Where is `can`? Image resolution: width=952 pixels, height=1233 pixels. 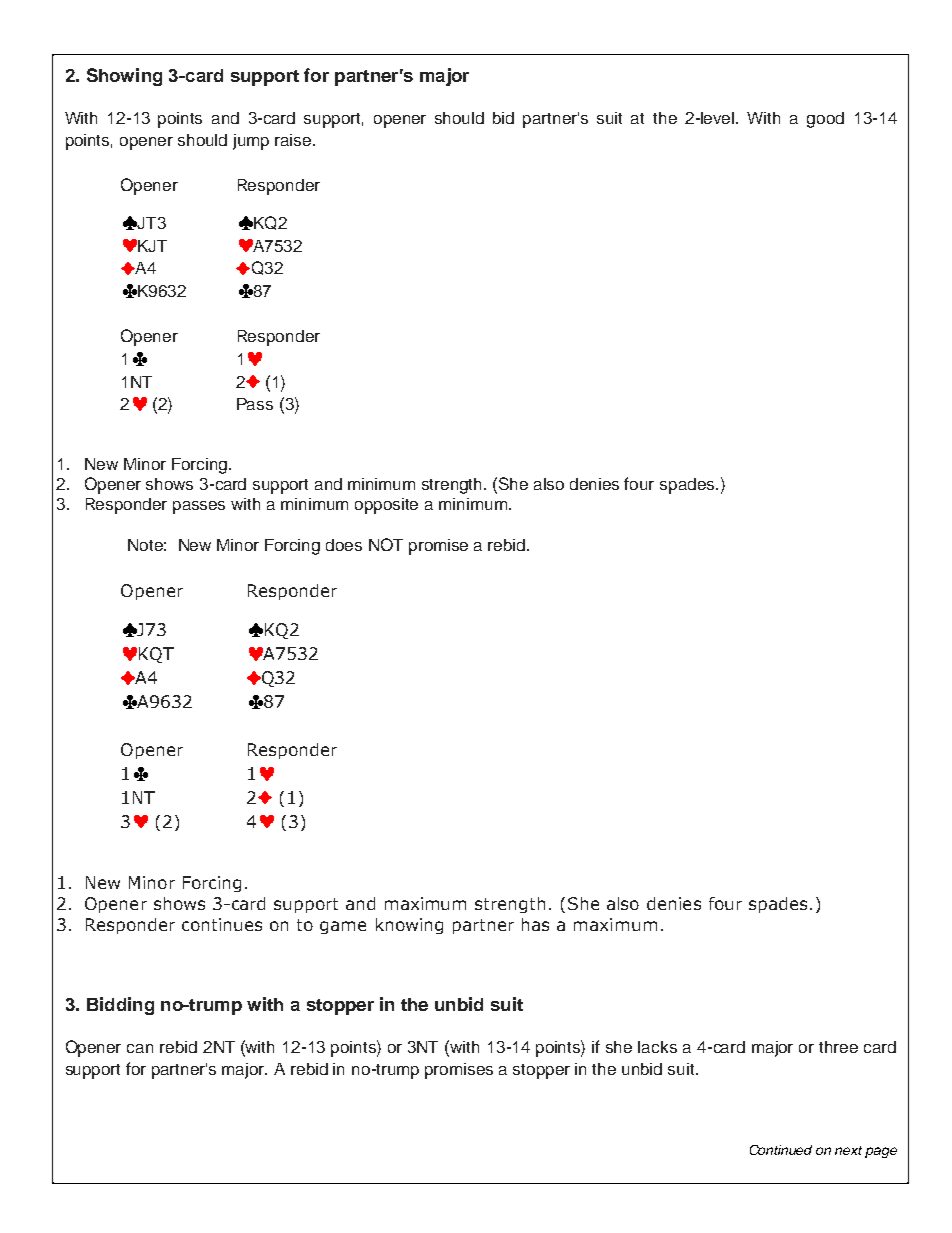 can is located at coordinates (140, 1048).
